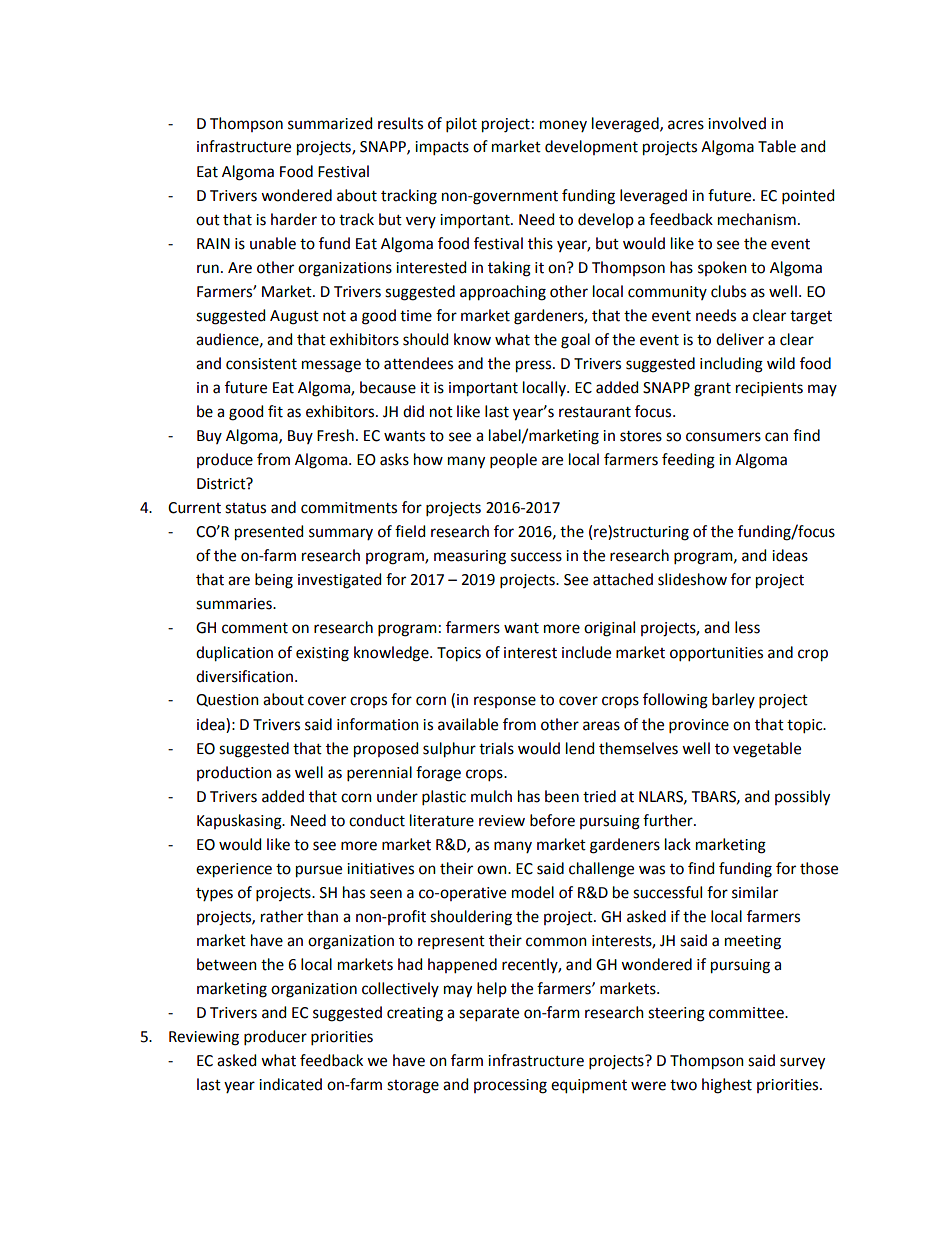  I want to click on pilot, so click(461, 124).
